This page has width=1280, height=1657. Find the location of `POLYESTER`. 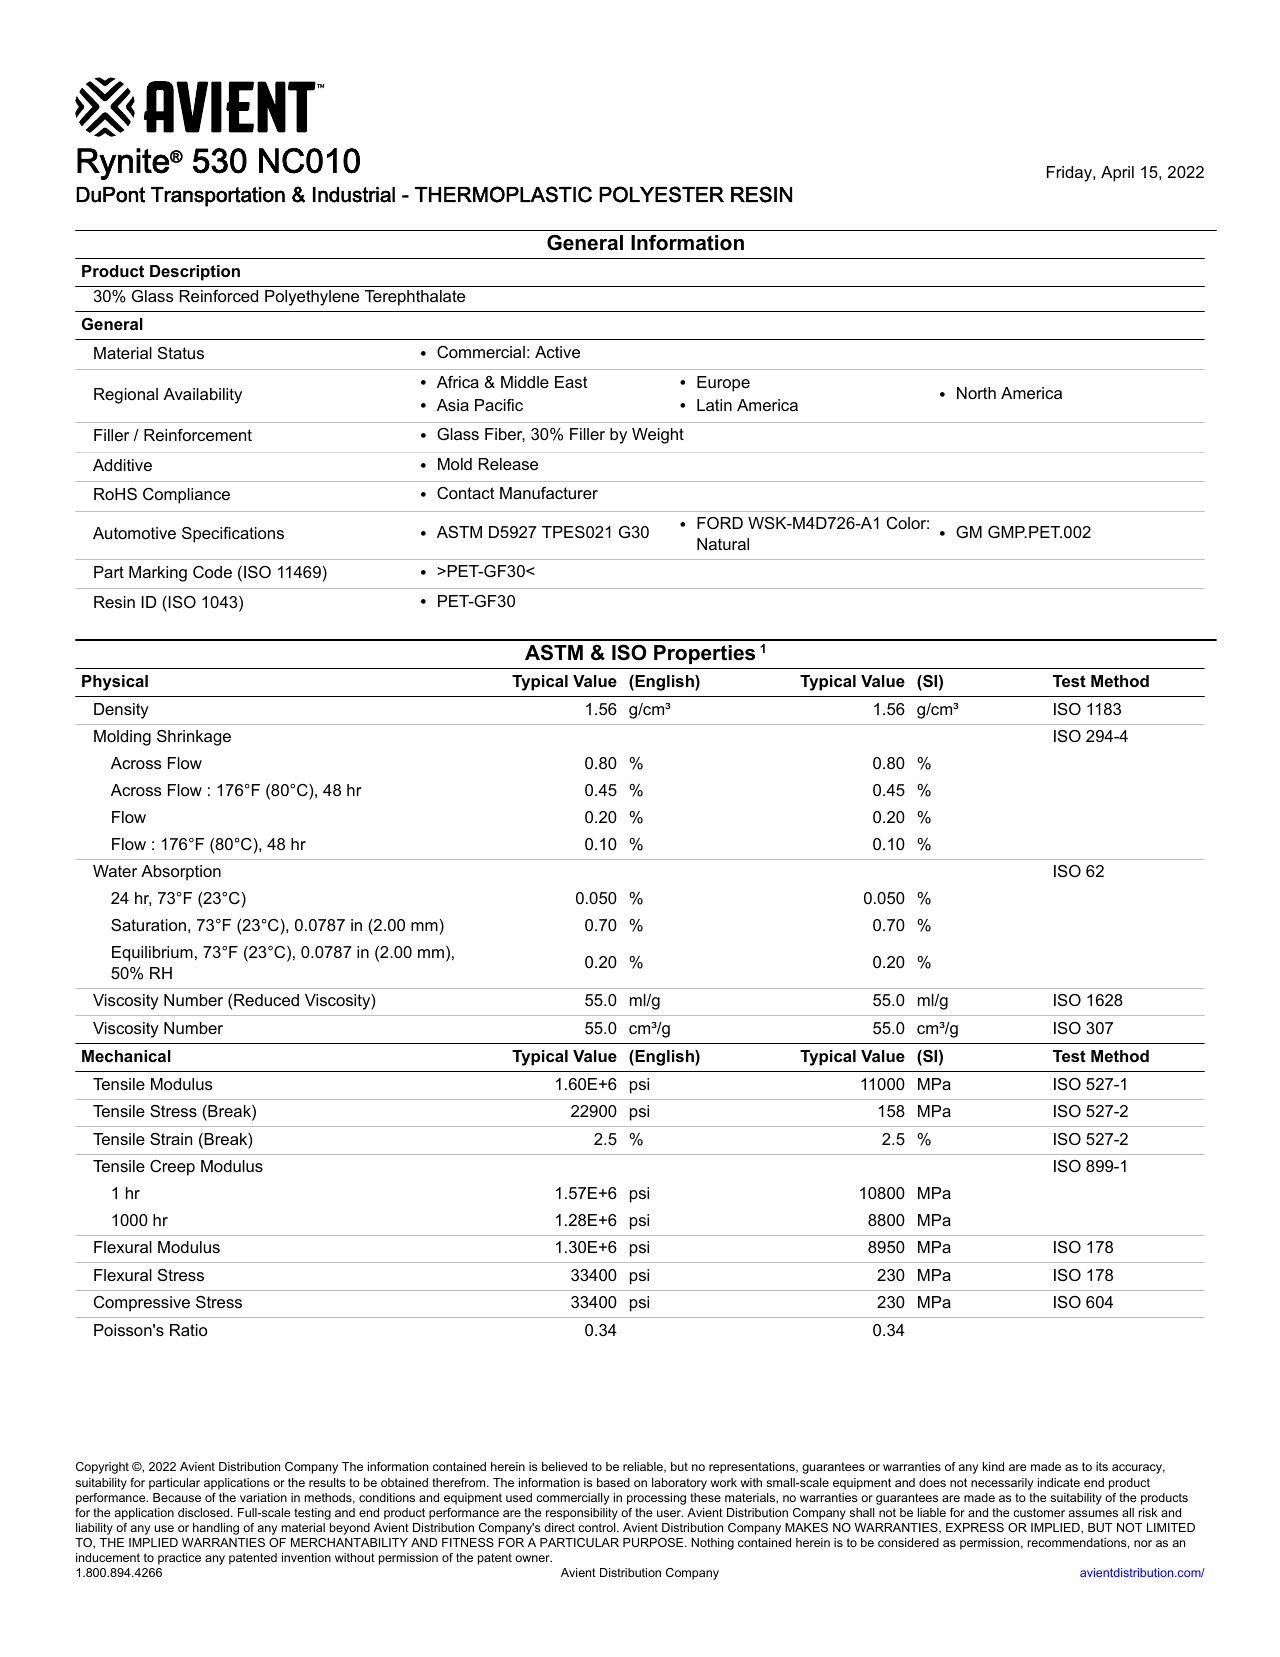

POLYESTER is located at coordinates (661, 194).
